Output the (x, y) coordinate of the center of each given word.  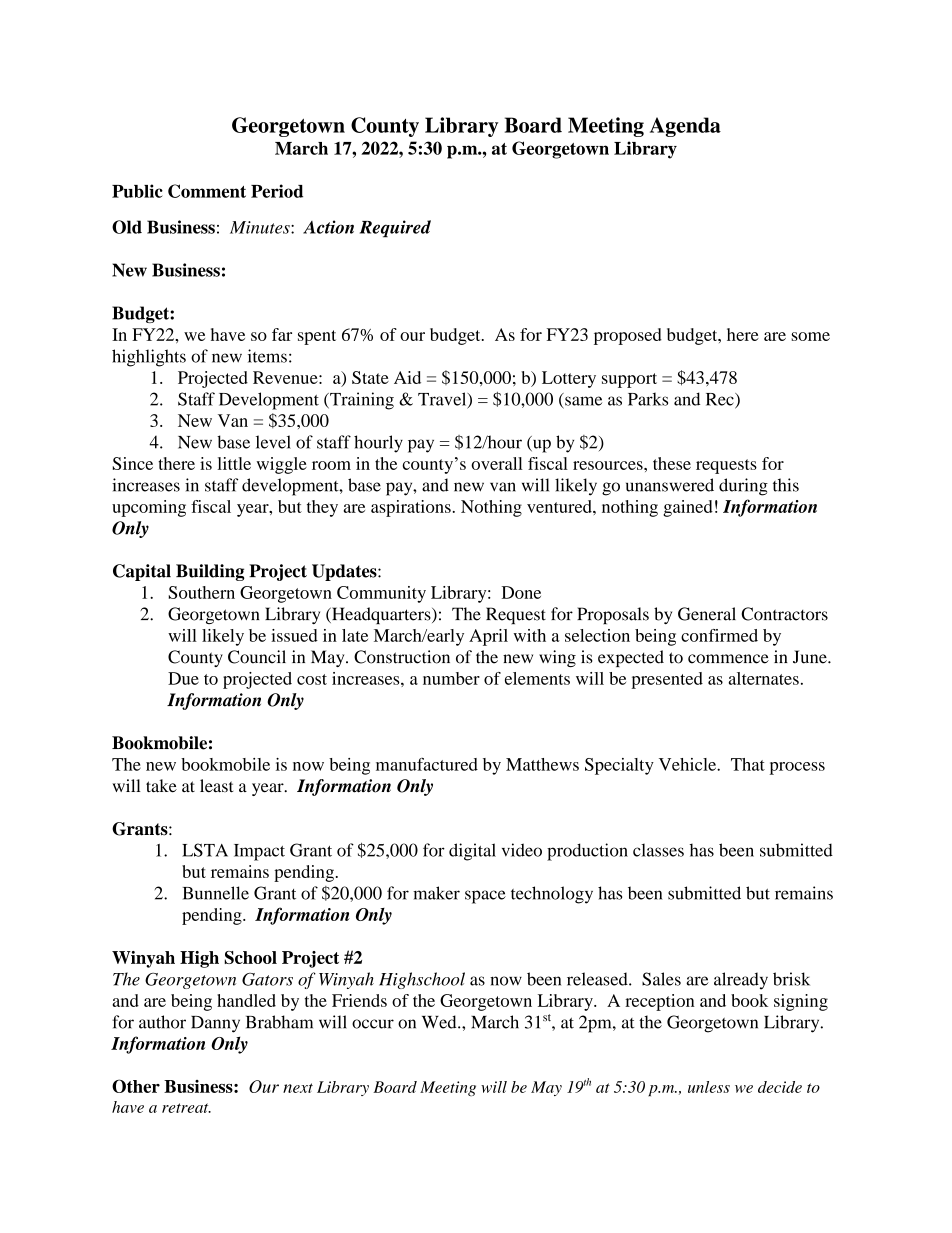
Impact (259, 852)
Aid (407, 377)
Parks (648, 399)
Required (395, 229)
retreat (186, 1108)
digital (472, 852)
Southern (202, 592)
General (707, 614)
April (488, 637)
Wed (440, 1022)
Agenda (685, 127)
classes (658, 850)
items (267, 356)
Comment (207, 191)
